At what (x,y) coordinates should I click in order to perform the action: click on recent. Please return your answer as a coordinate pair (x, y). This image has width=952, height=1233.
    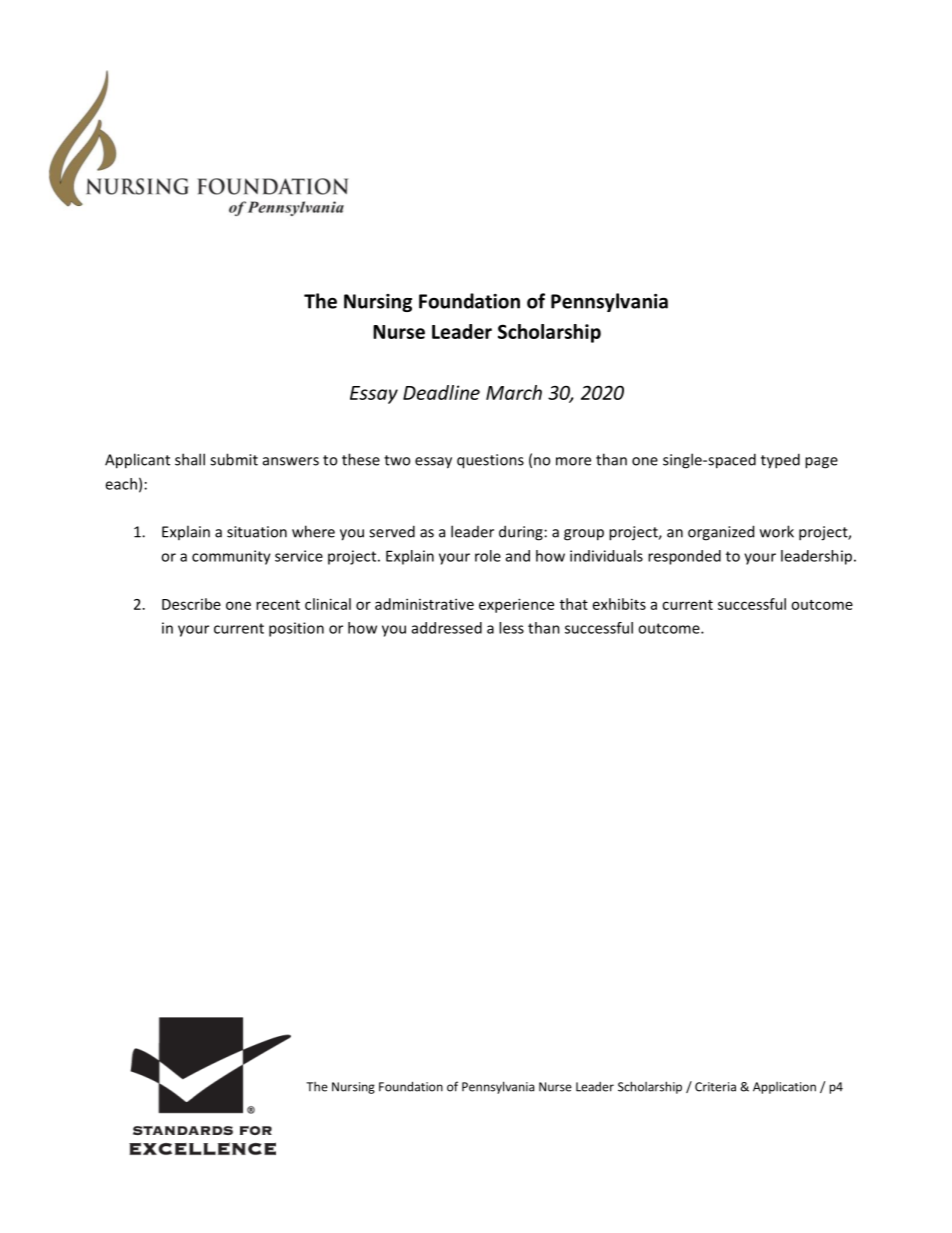
    Looking at the image, I should click on (278, 605).
